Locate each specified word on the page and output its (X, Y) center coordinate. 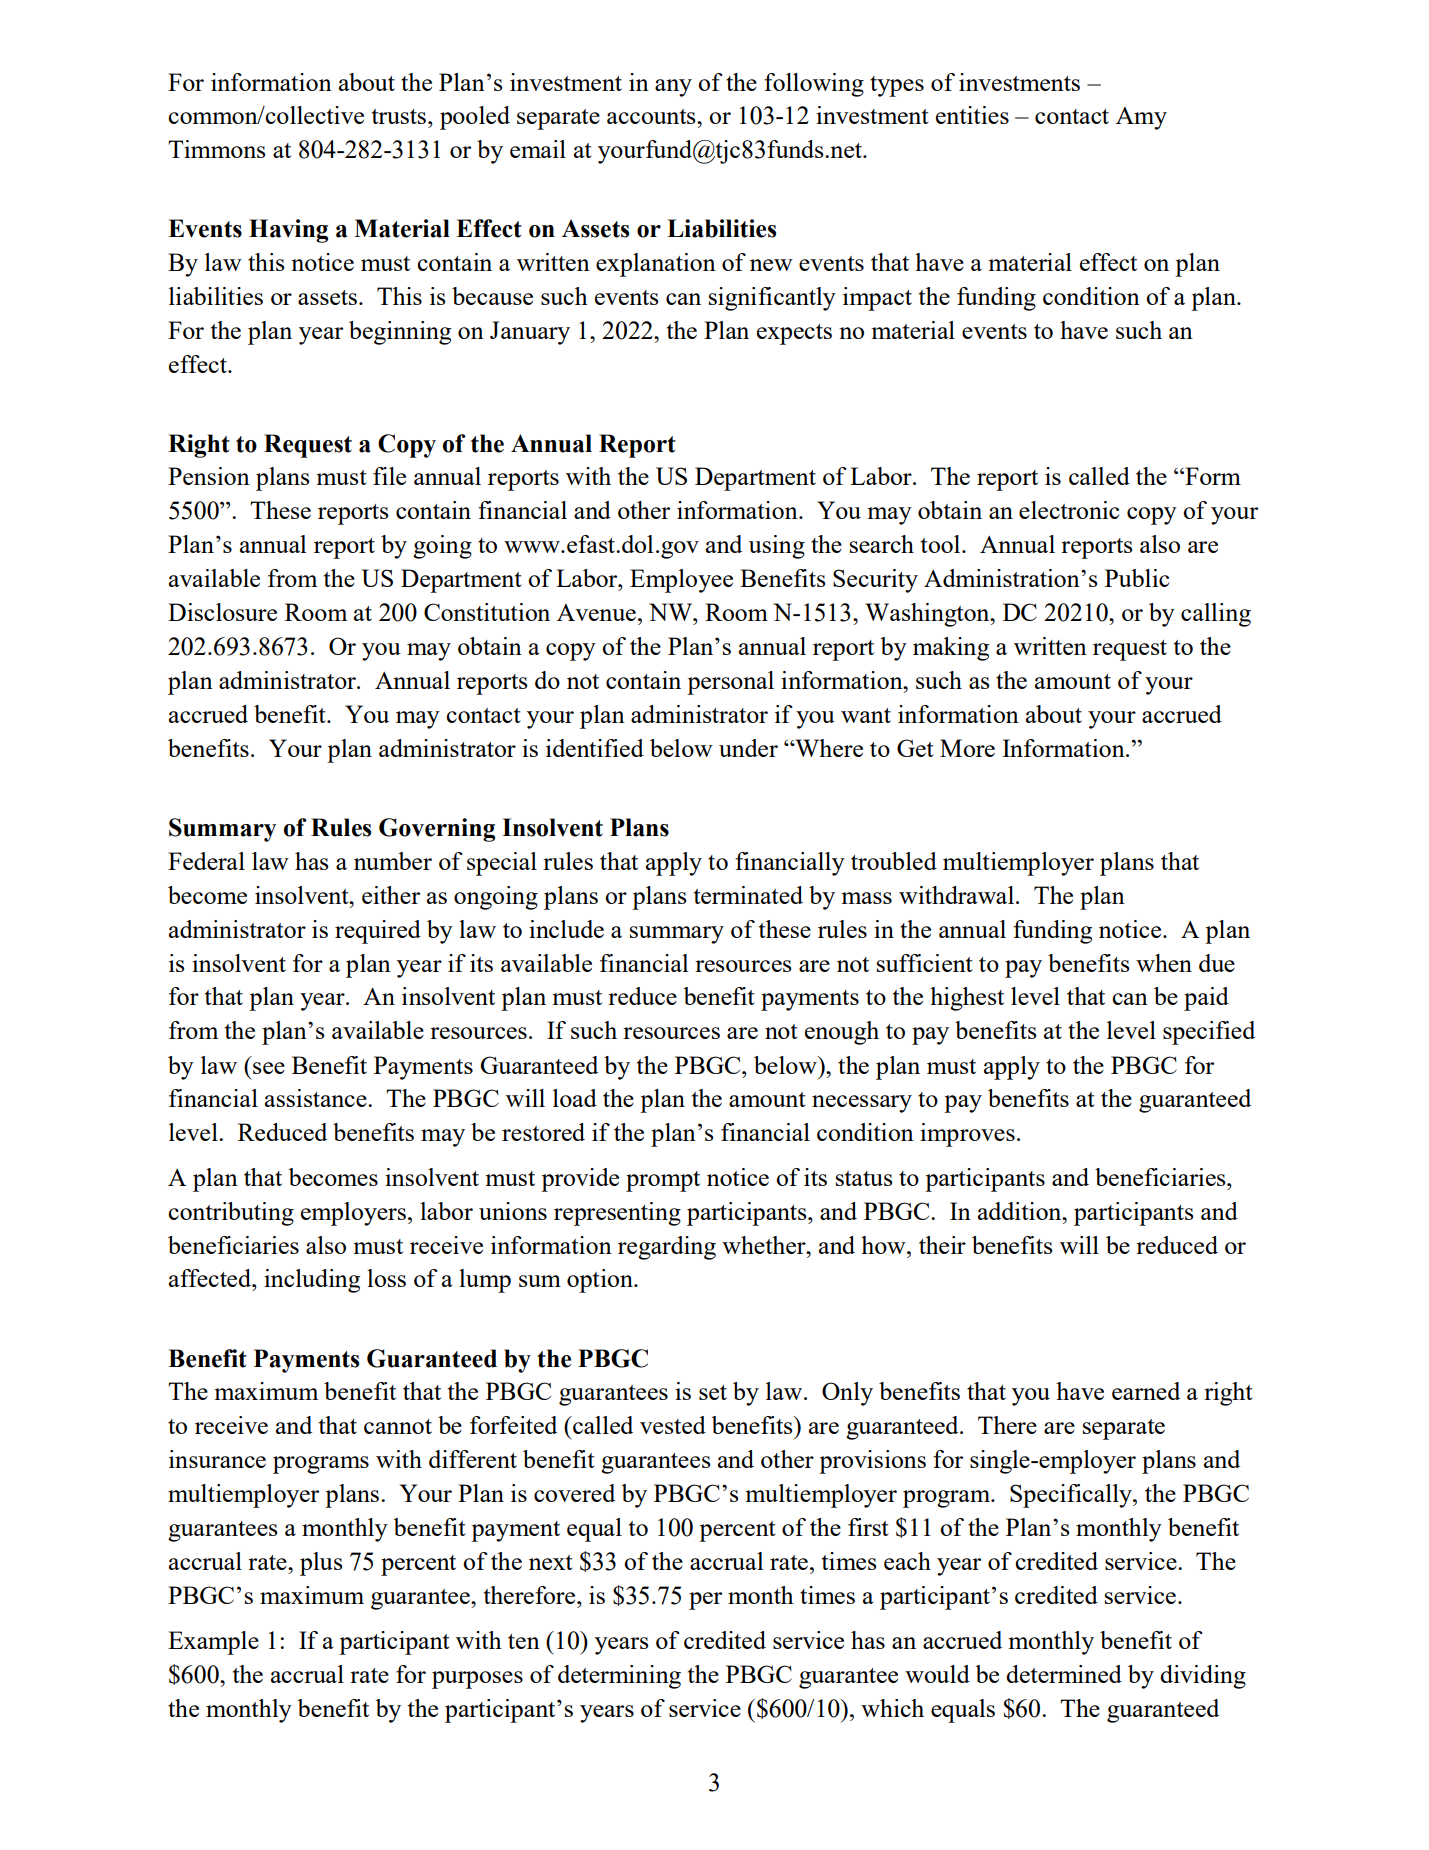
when (1164, 963)
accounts (652, 116)
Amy (1141, 118)
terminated (748, 895)
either (391, 895)
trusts (399, 116)
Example (213, 1643)
